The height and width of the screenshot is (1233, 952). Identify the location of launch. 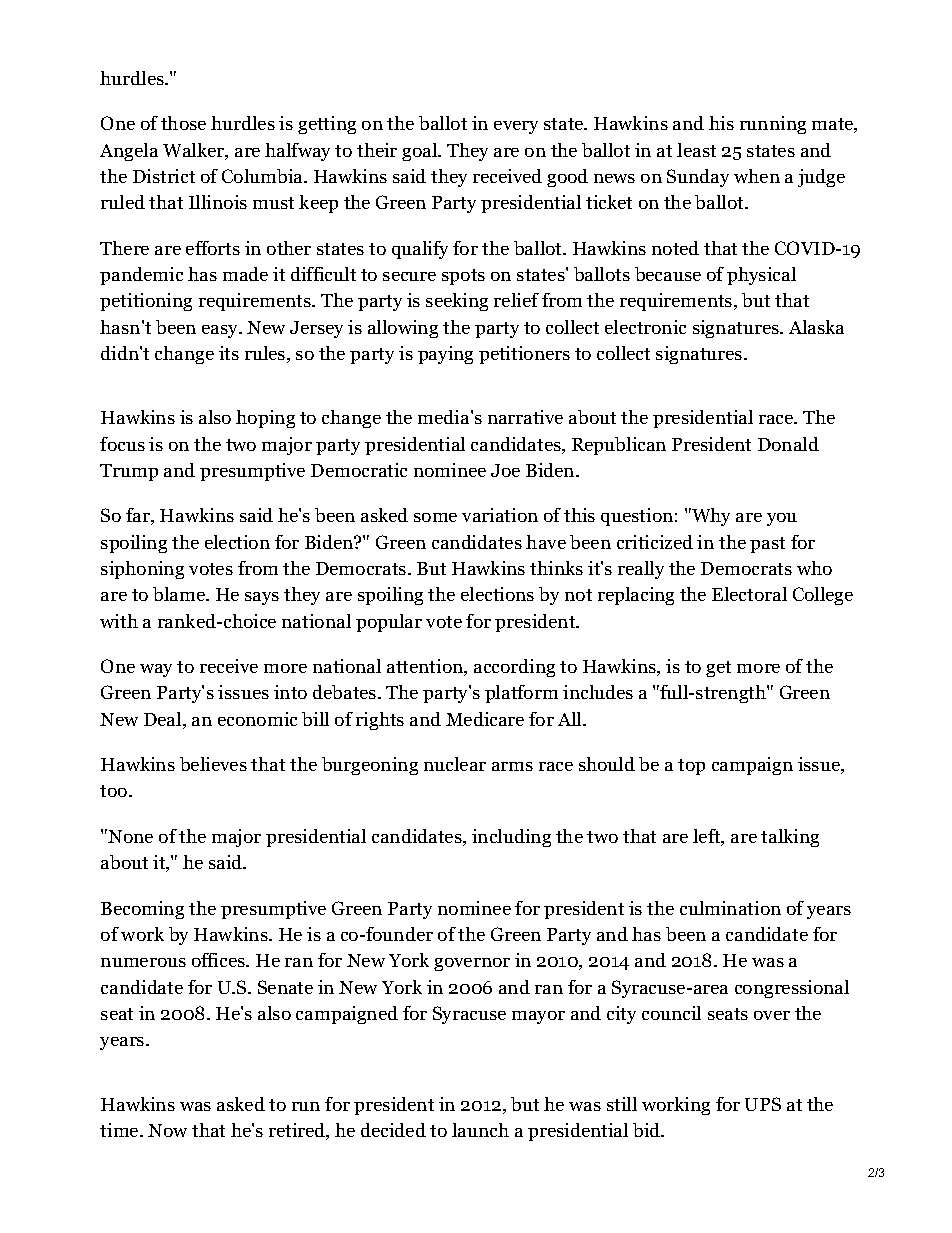
(480, 1130).
